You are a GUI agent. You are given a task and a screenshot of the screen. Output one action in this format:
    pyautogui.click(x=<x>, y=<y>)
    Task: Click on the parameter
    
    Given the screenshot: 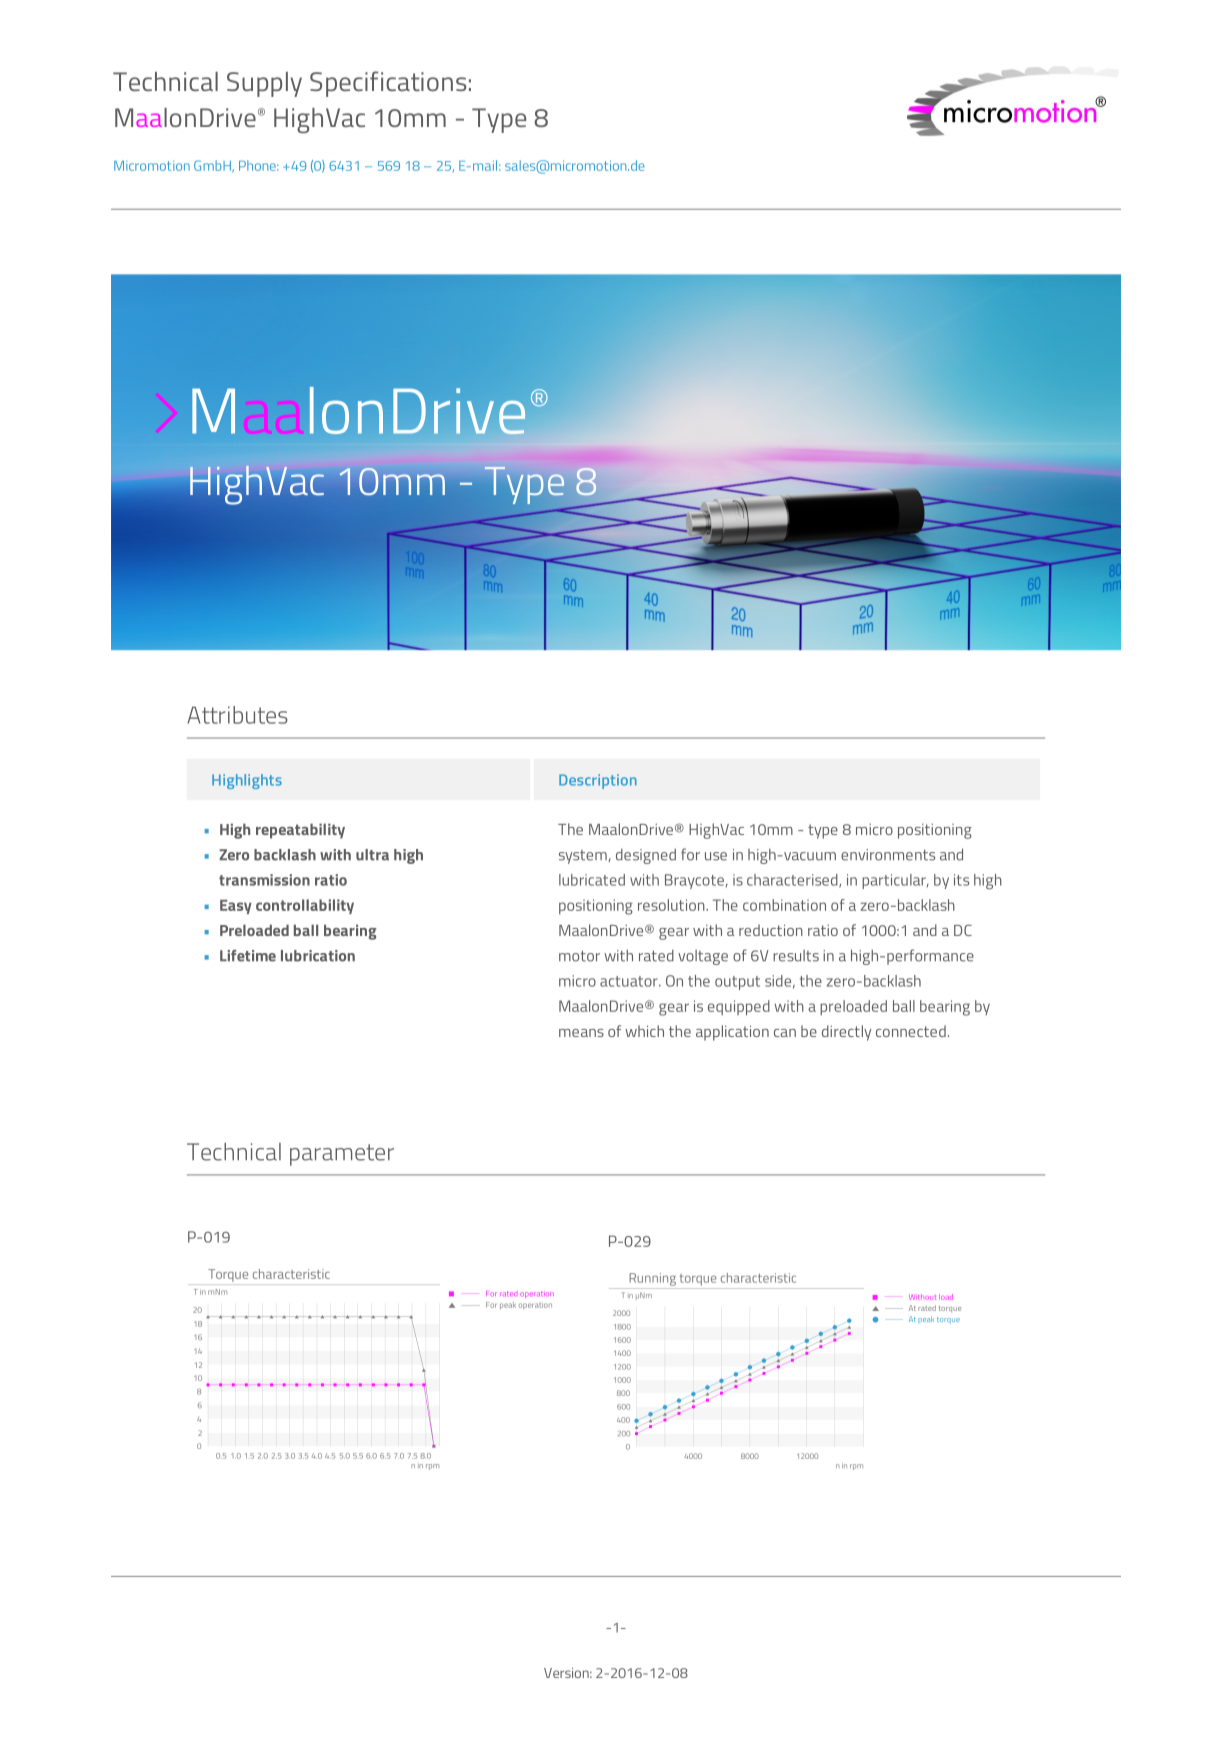 What is the action you would take?
    pyautogui.click(x=342, y=1155)
